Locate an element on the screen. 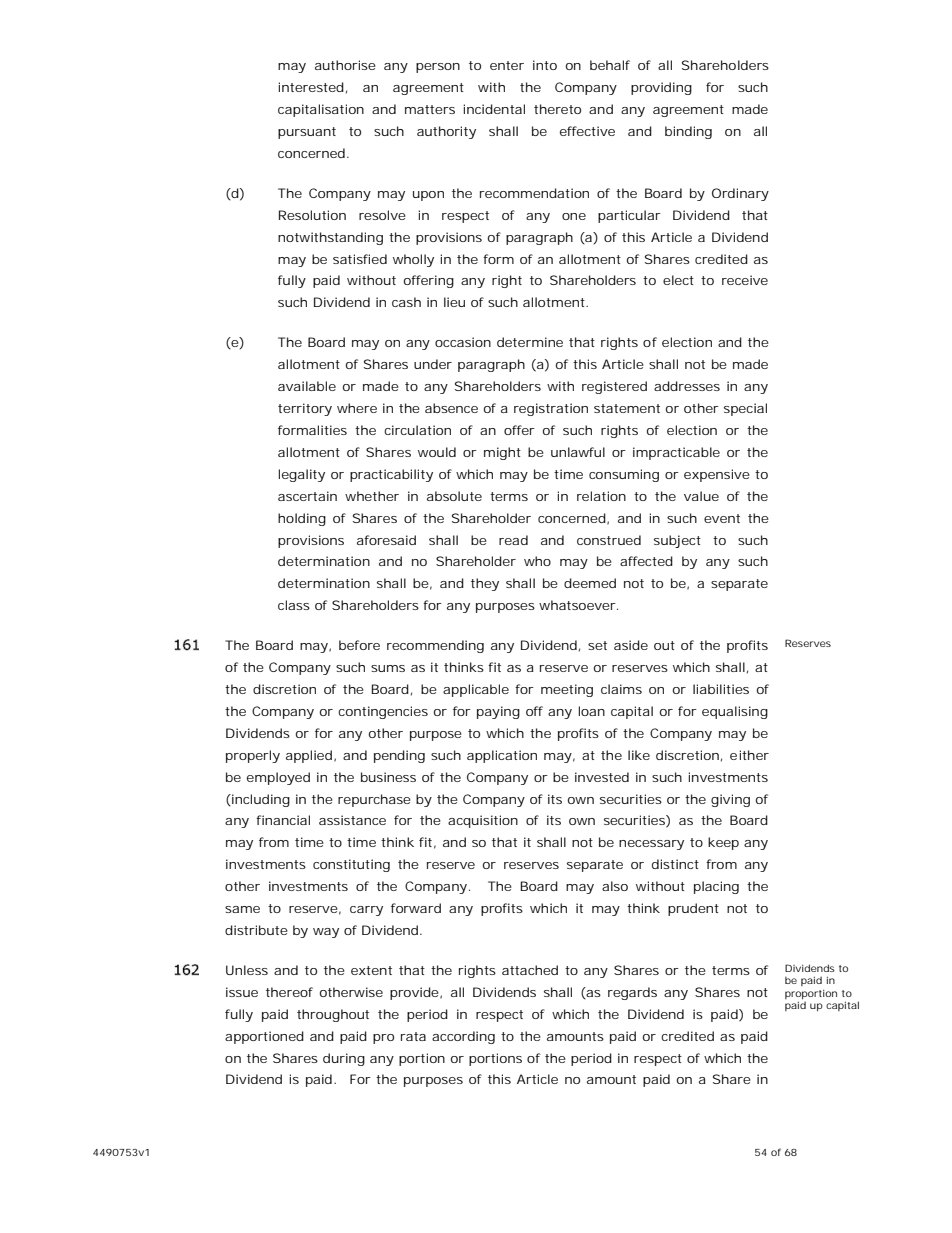 The width and height of the screenshot is (952, 1233). addresses is located at coordinates (687, 386).
